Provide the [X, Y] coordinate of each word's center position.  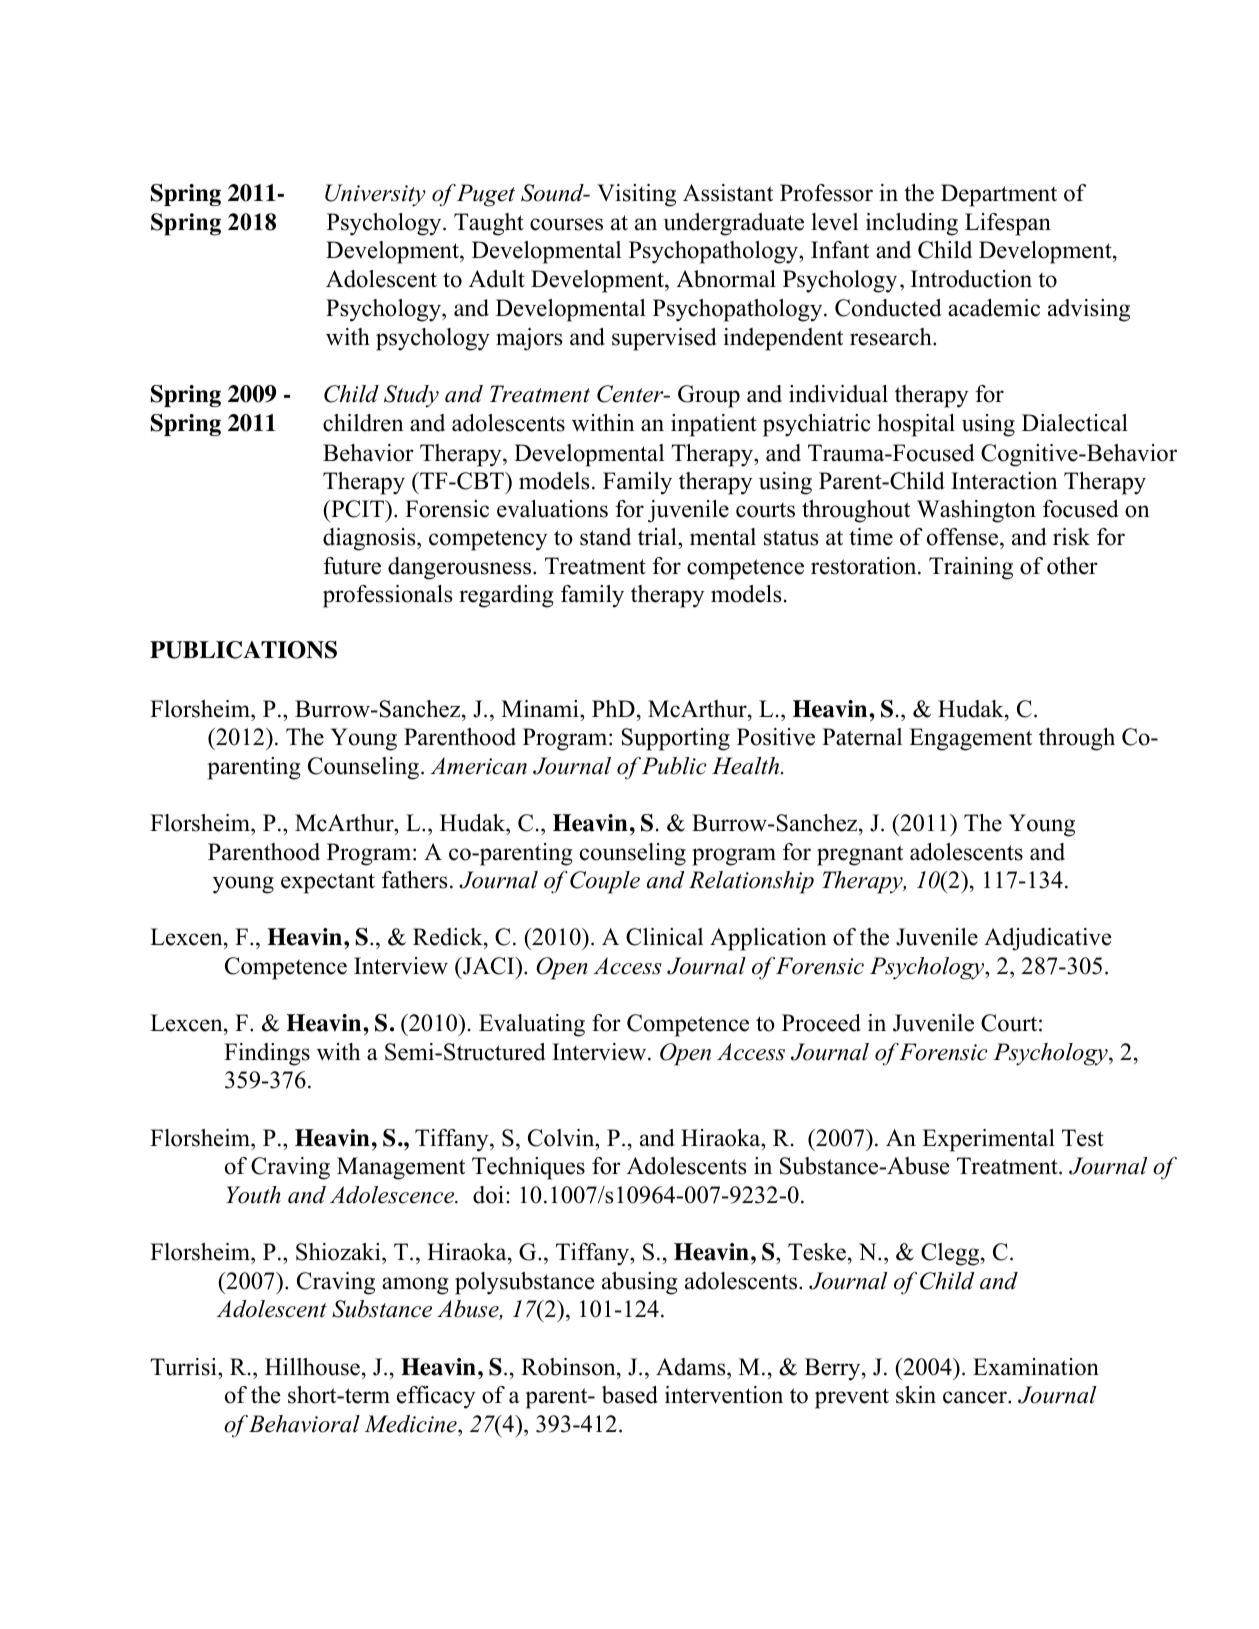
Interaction [1004, 481]
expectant [328, 883]
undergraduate [733, 224]
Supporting [676, 739]
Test [1083, 1138]
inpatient [714, 425]
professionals [387, 596]
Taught [489, 224]
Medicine [411, 1424]
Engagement [970, 739]
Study [411, 396]
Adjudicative [1048, 939]
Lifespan [1008, 224]
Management [401, 1168]
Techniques [528, 1168]
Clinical [664, 937]
